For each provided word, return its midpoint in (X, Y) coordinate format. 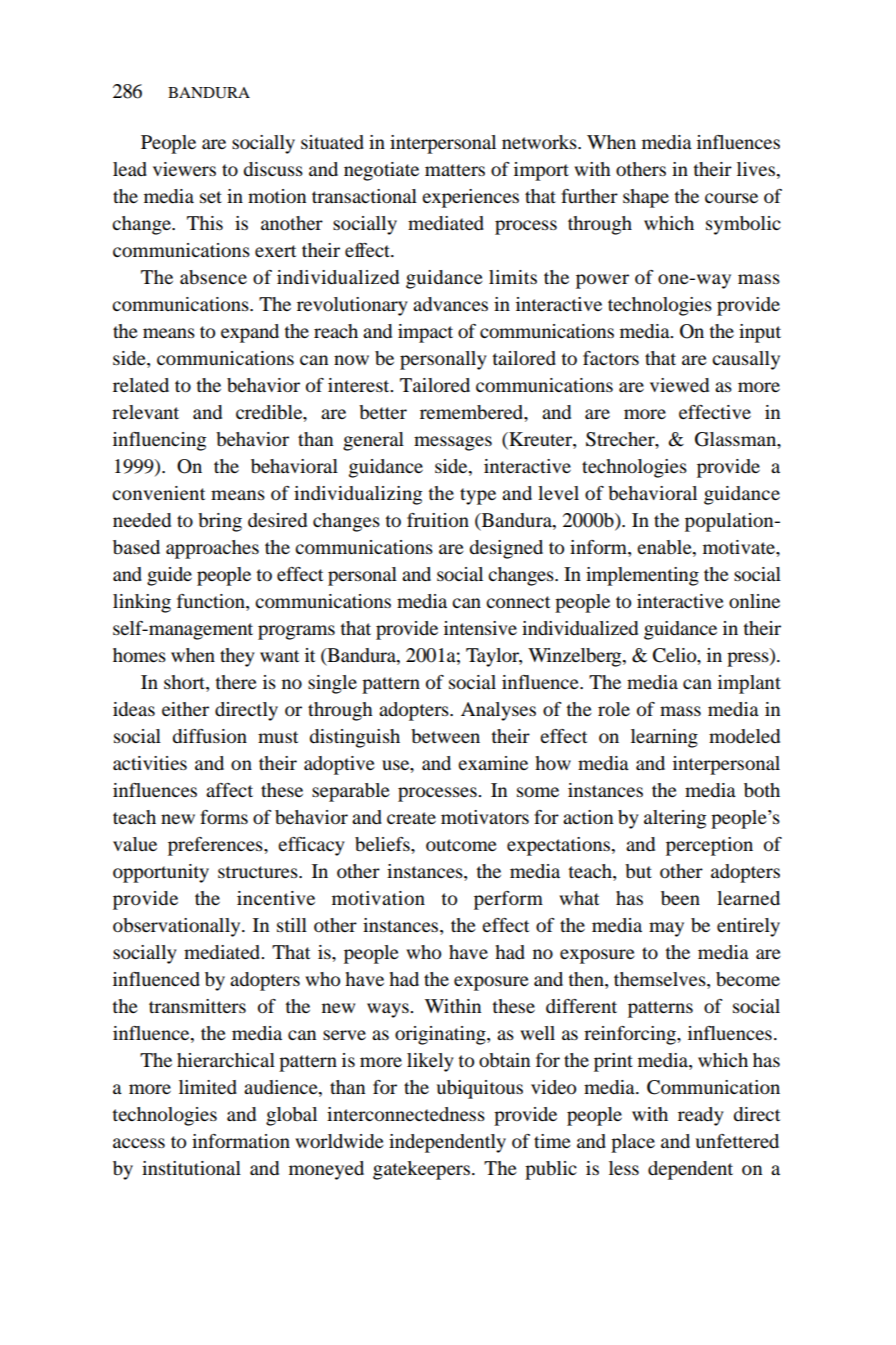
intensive (480, 628)
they (237, 657)
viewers (184, 169)
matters (455, 170)
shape (646, 198)
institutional (191, 1168)
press (749, 659)
